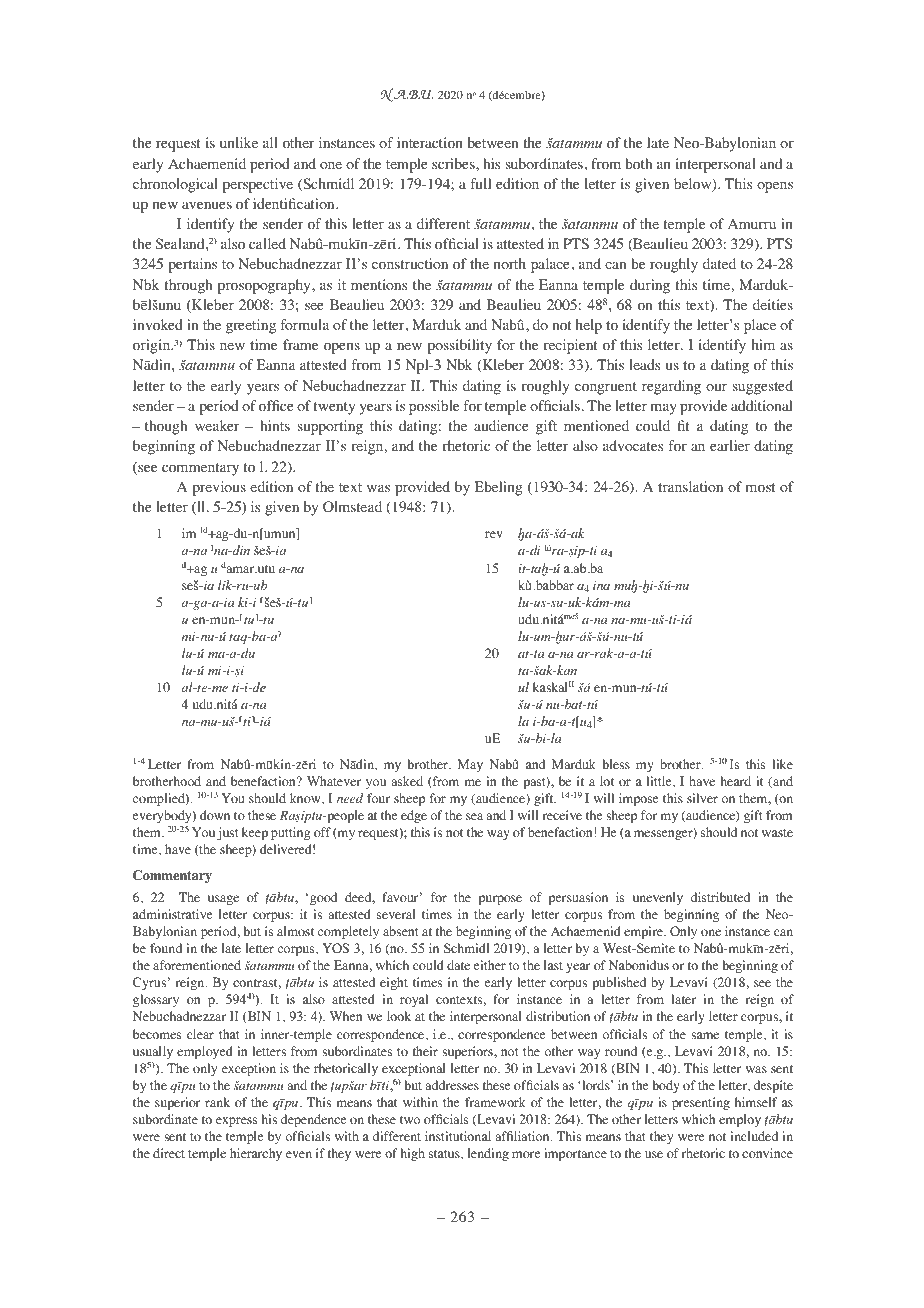  What do you see at coordinates (454, 163) in the screenshot?
I see `scribes` at bounding box center [454, 163].
